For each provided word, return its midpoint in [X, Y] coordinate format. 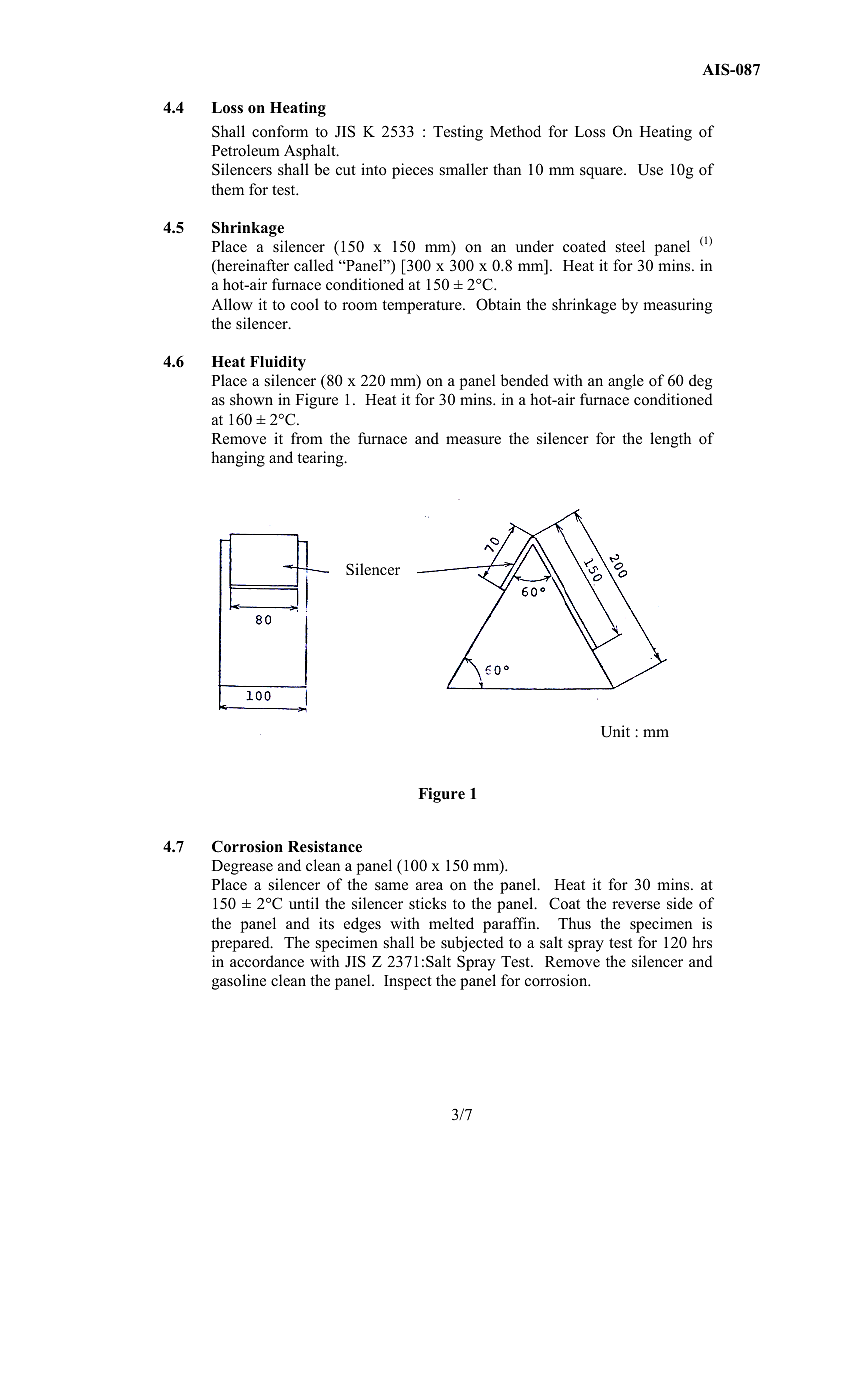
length [670, 440]
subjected [472, 944]
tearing [321, 459]
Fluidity [278, 363]
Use [650, 170]
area [429, 886]
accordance [267, 961]
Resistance [325, 847]
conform [280, 131]
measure [473, 440]
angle [626, 382]
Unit [615, 731]
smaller [464, 169]
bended [525, 380]
